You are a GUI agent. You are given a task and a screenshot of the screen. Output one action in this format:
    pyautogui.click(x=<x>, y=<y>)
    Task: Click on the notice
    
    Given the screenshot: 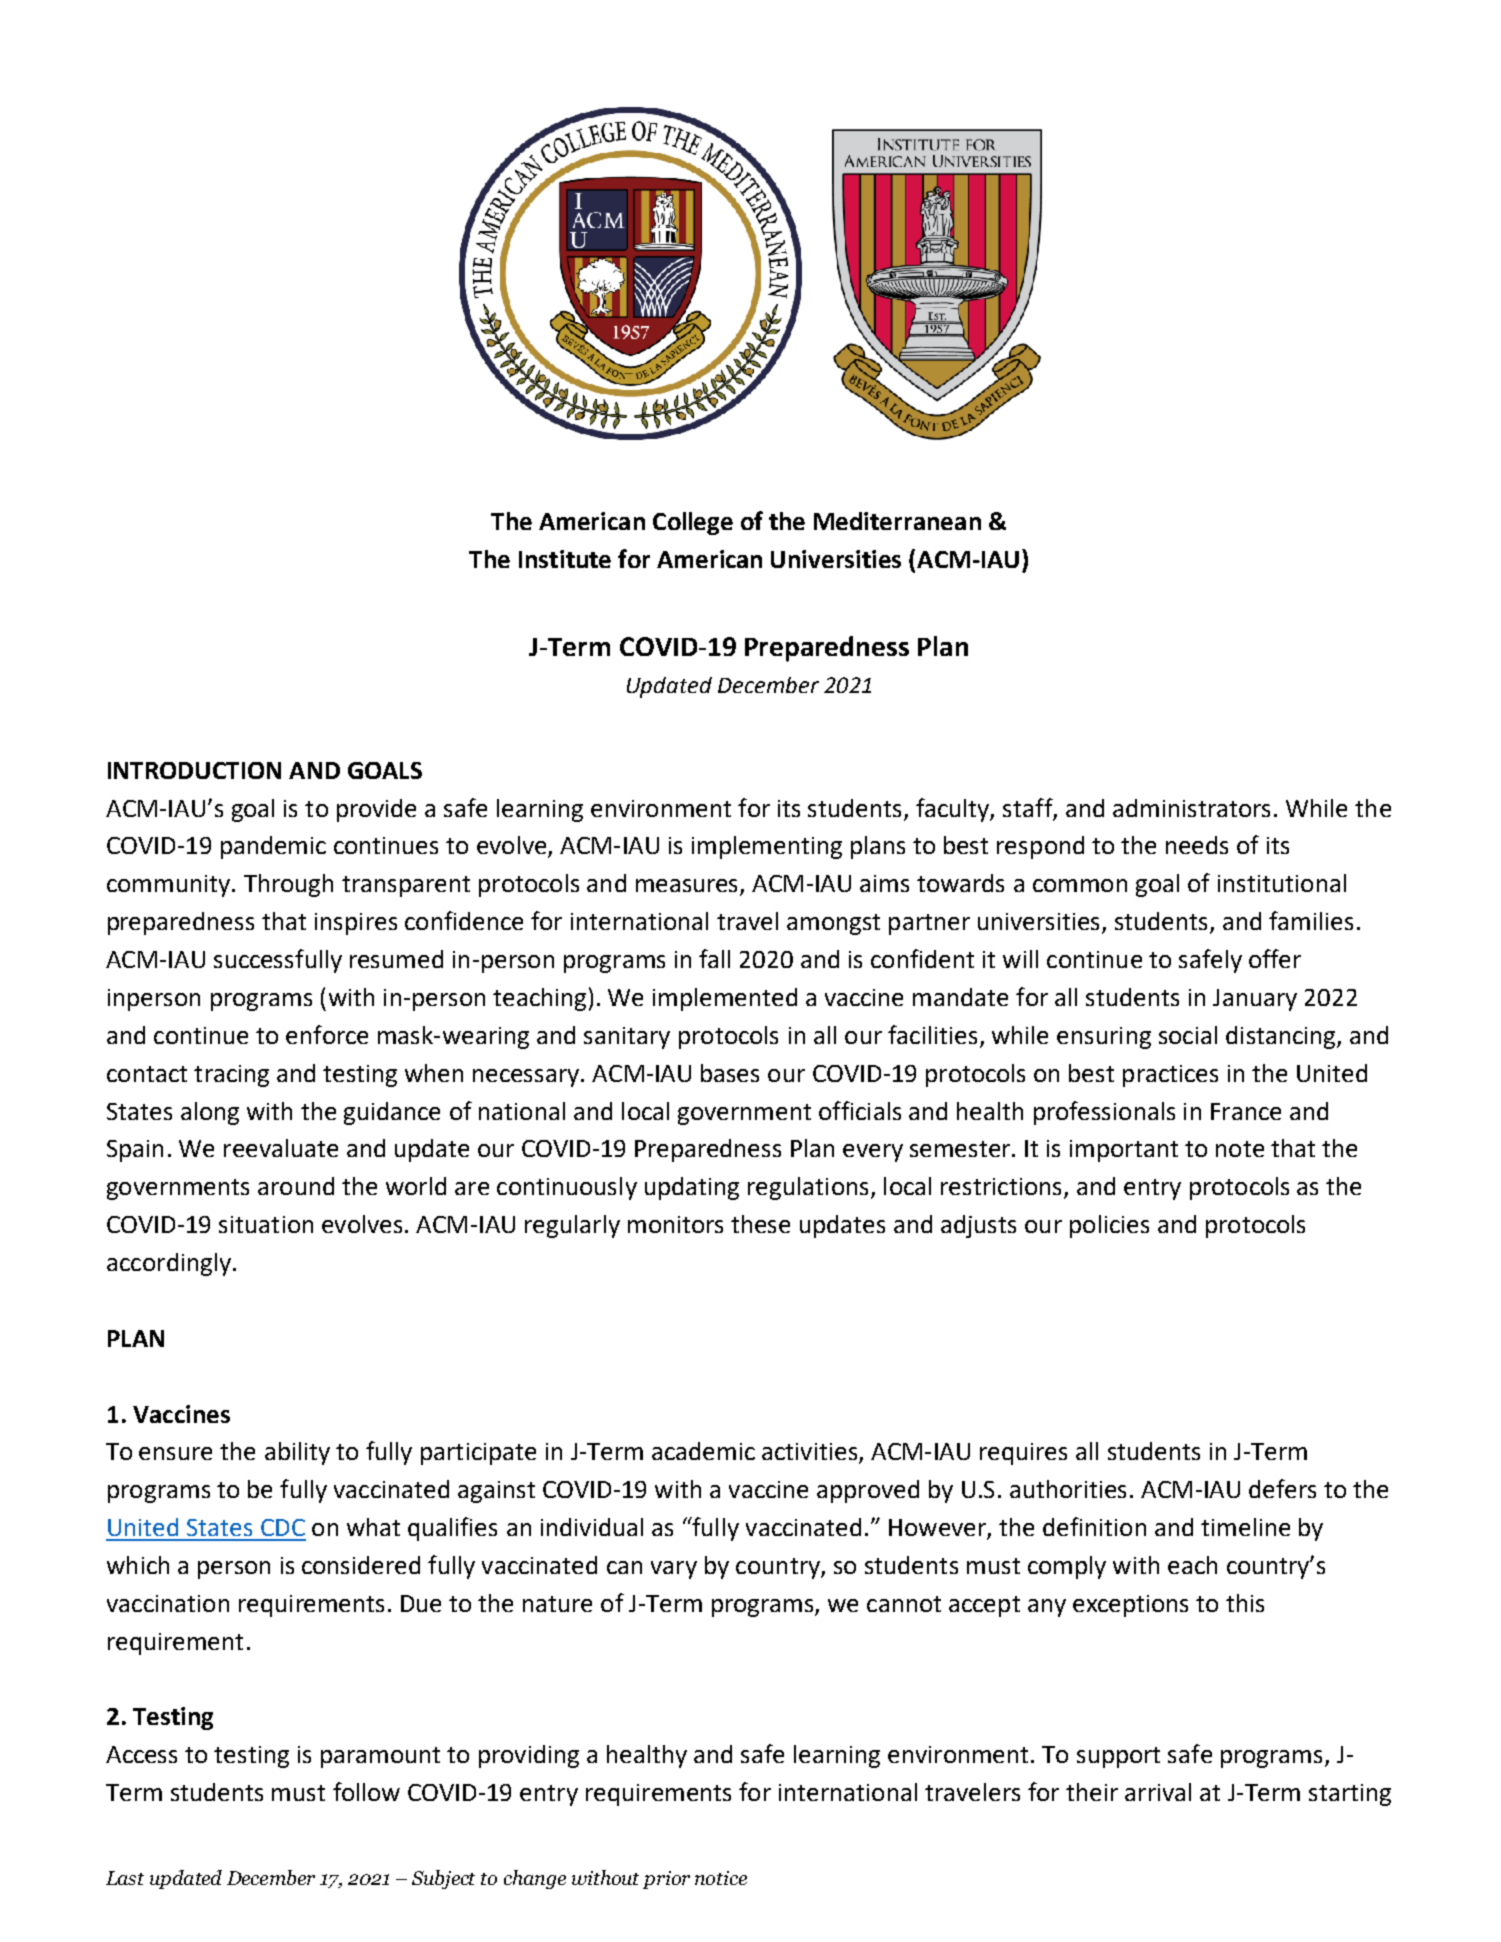 What is the action you would take?
    pyautogui.click(x=721, y=1878)
